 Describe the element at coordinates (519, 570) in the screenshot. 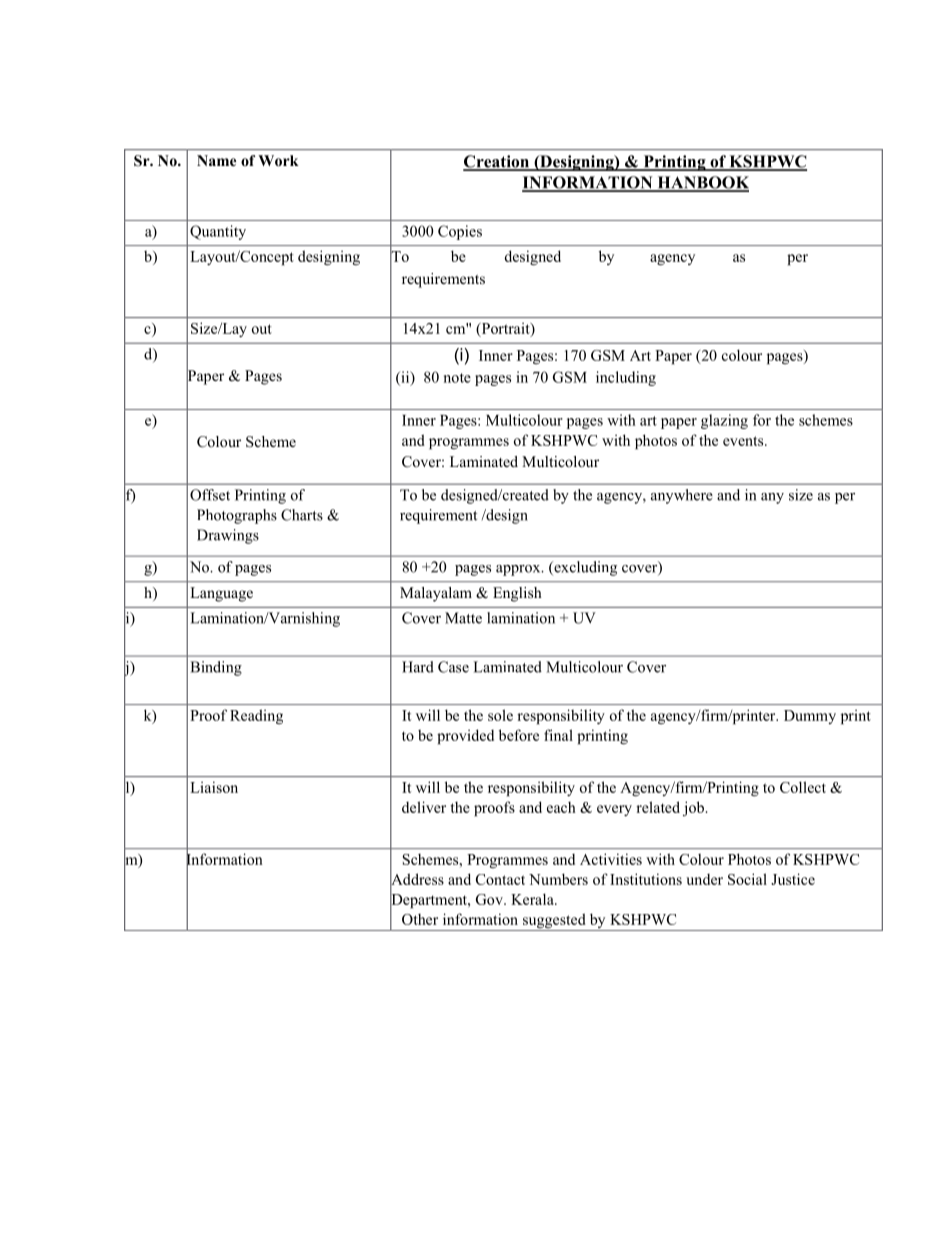

I see `approx` at that location.
